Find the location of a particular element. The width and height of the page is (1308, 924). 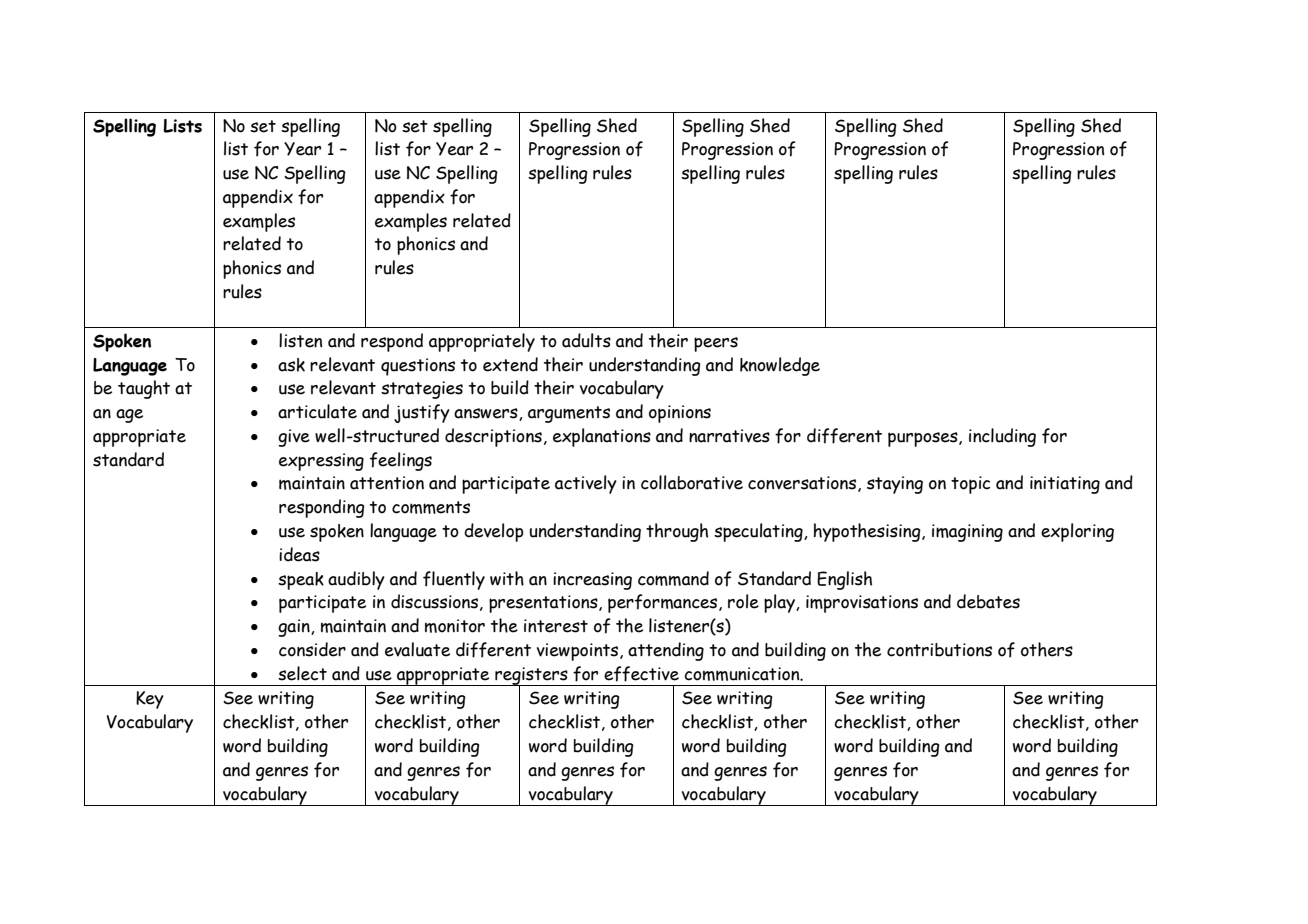

ask is located at coordinates (291, 365).
